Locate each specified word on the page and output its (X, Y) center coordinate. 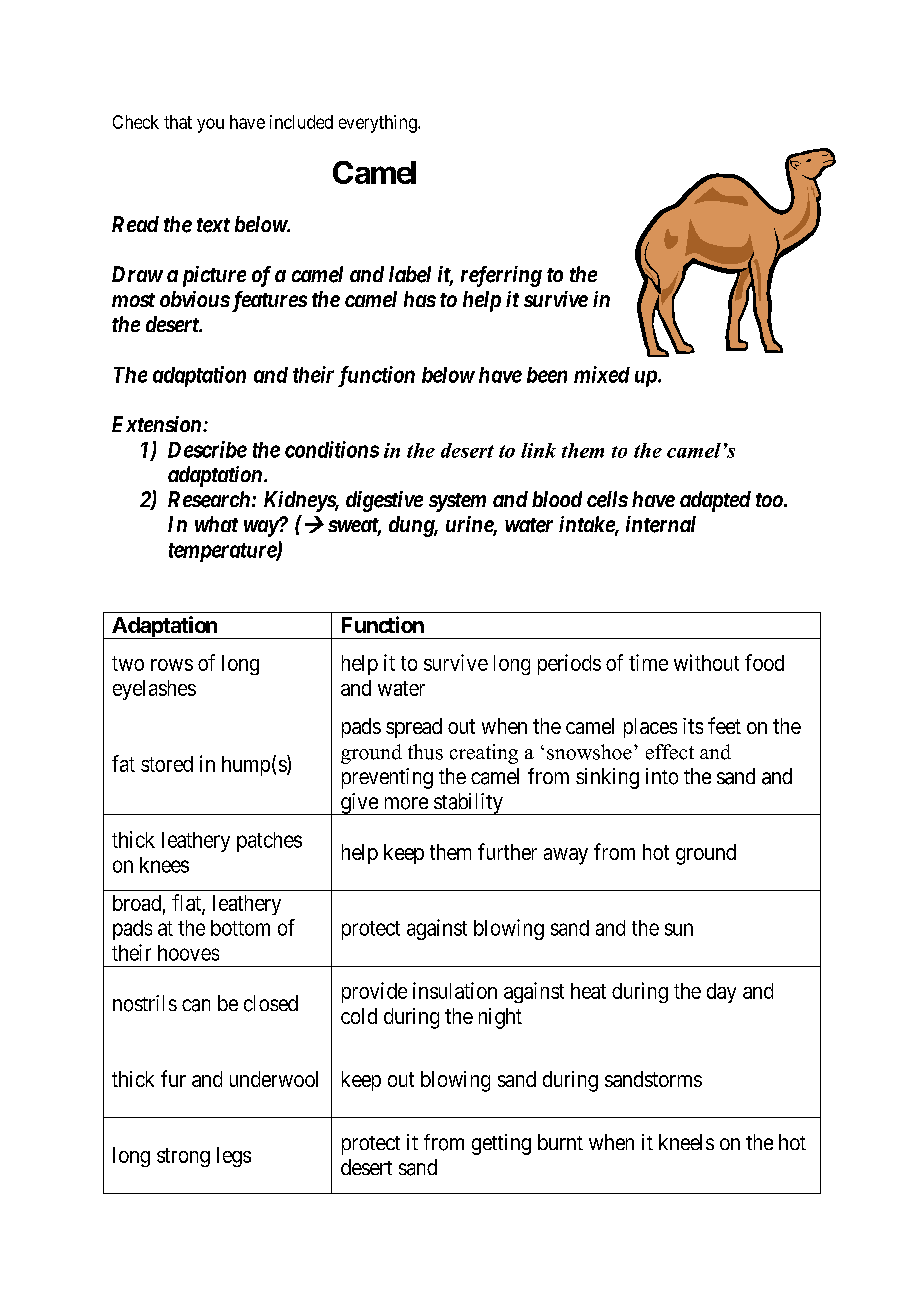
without (706, 662)
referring (501, 276)
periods (569, 664)
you (210, 125)
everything (379, 124)
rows (172, 665)
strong (183, 1157)
